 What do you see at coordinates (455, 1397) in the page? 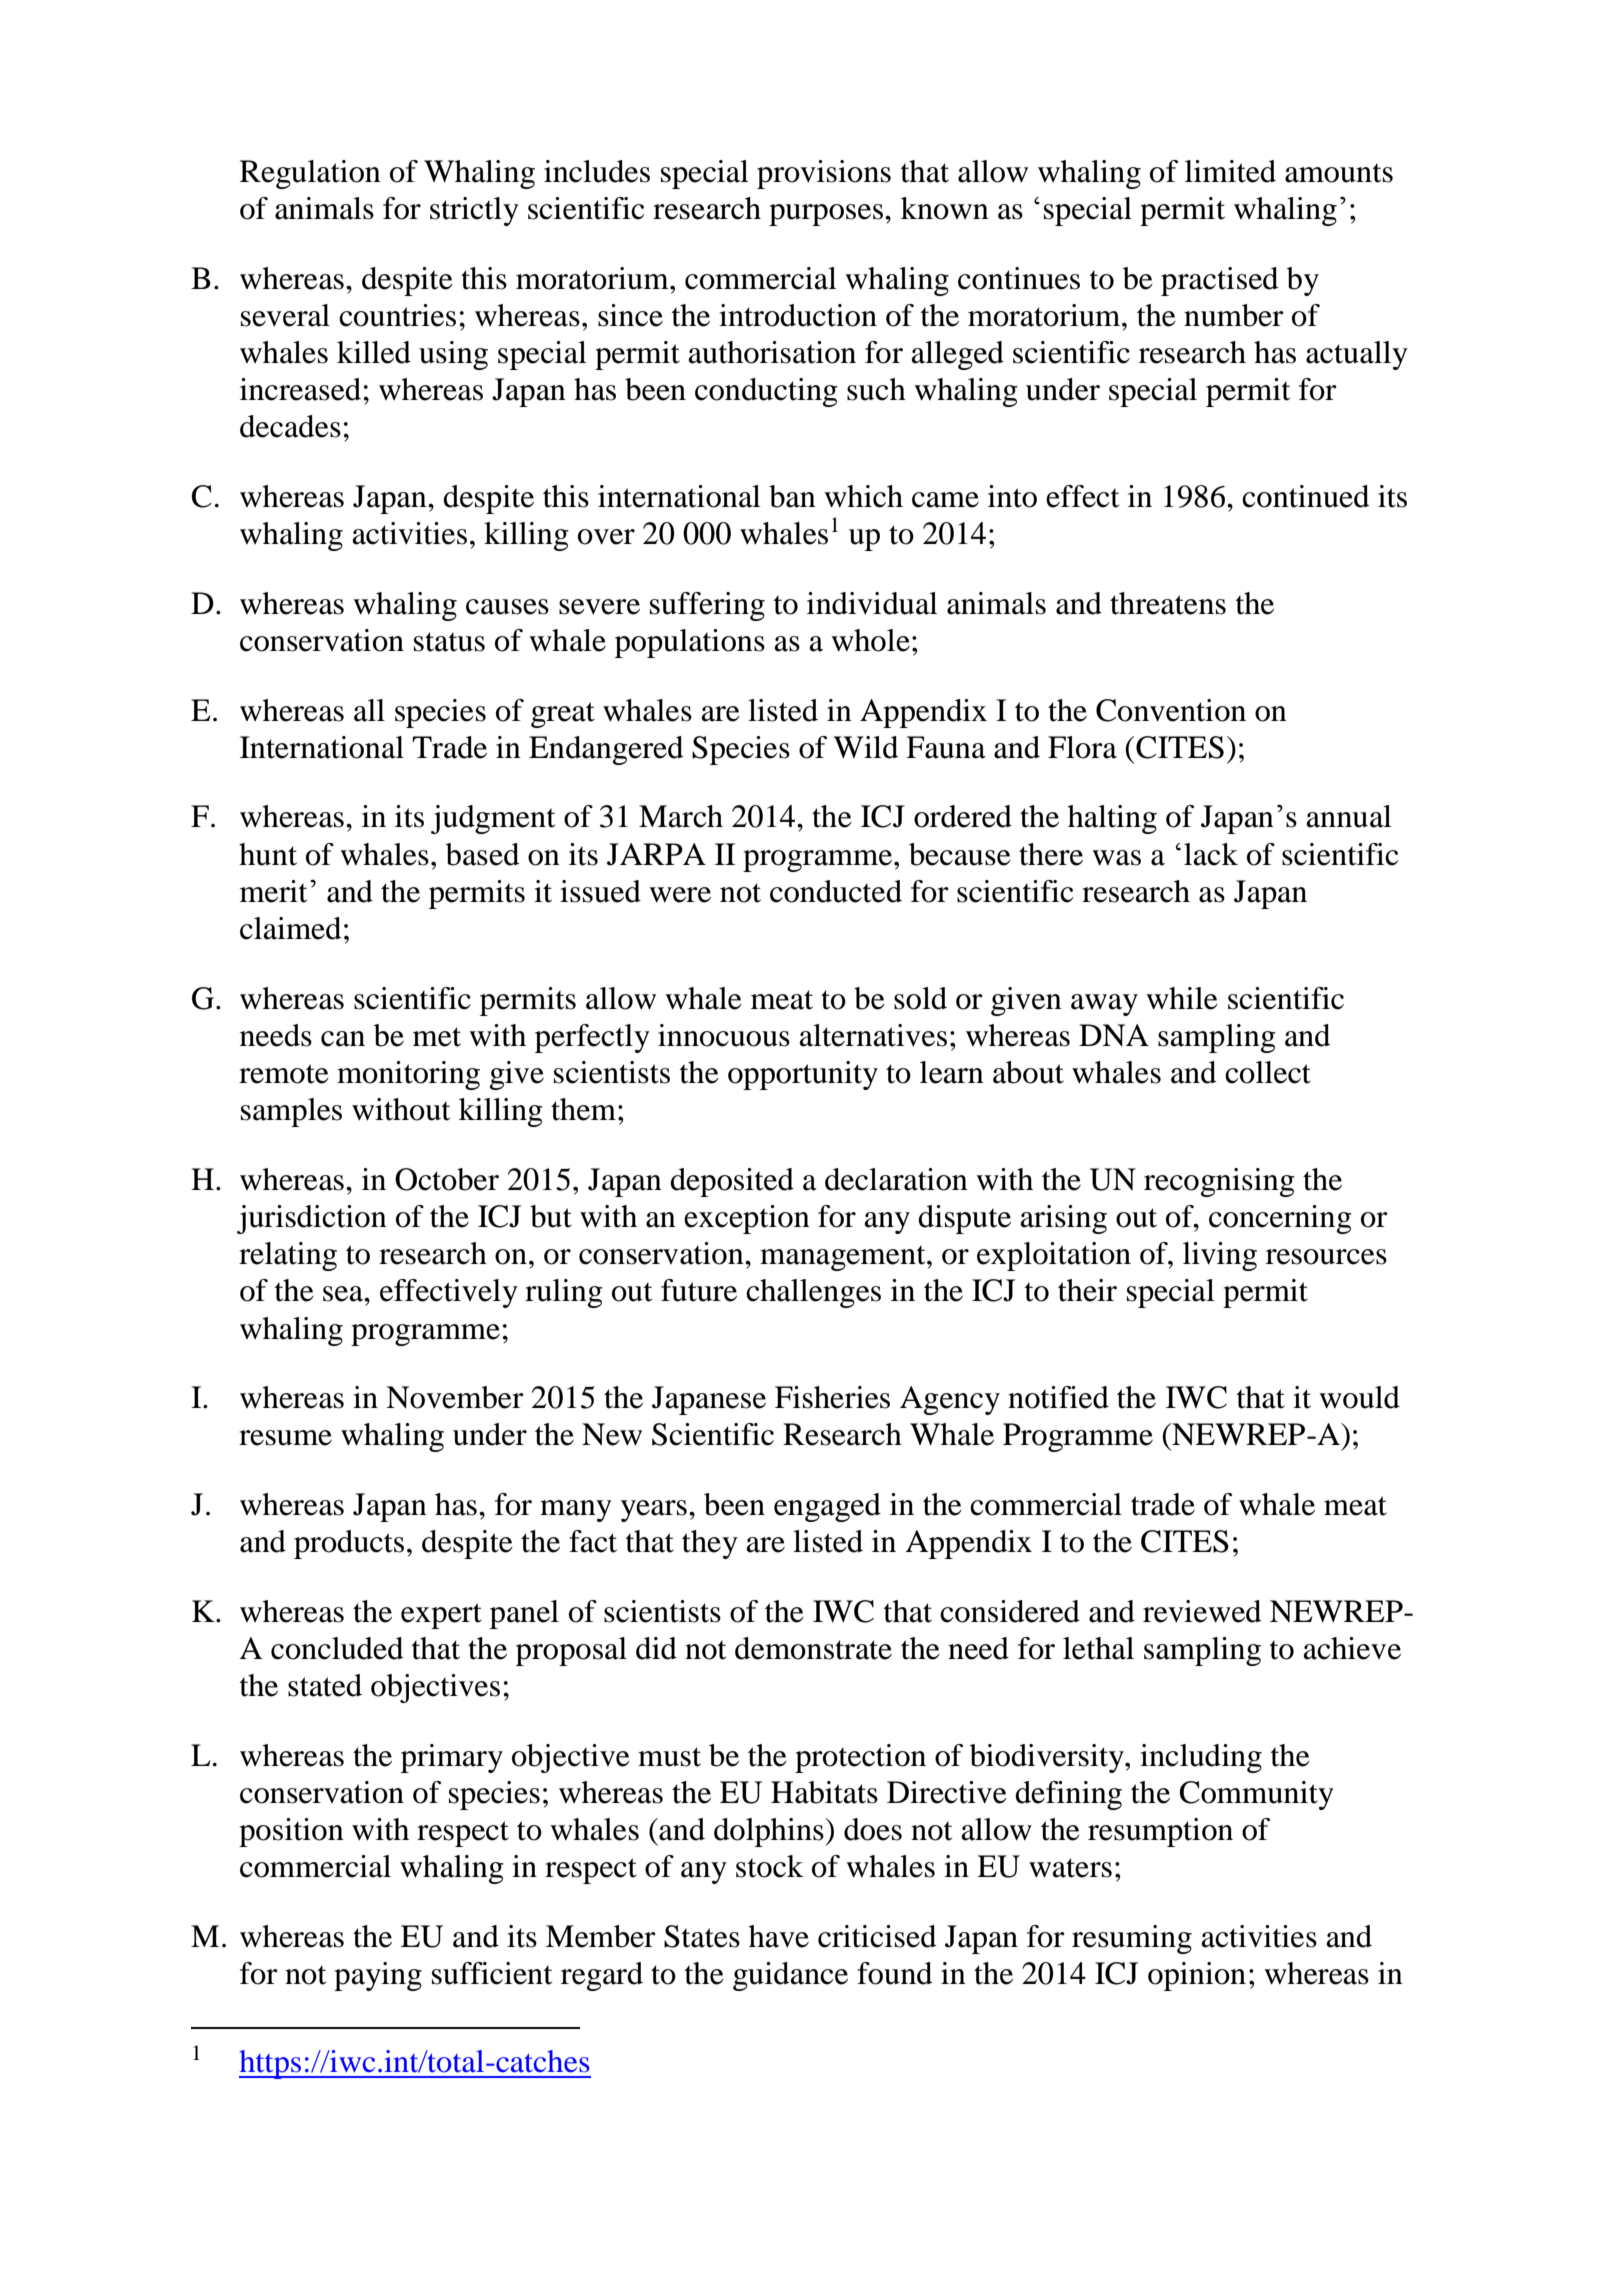
I see `November` at bounding box center [455, 1397].
